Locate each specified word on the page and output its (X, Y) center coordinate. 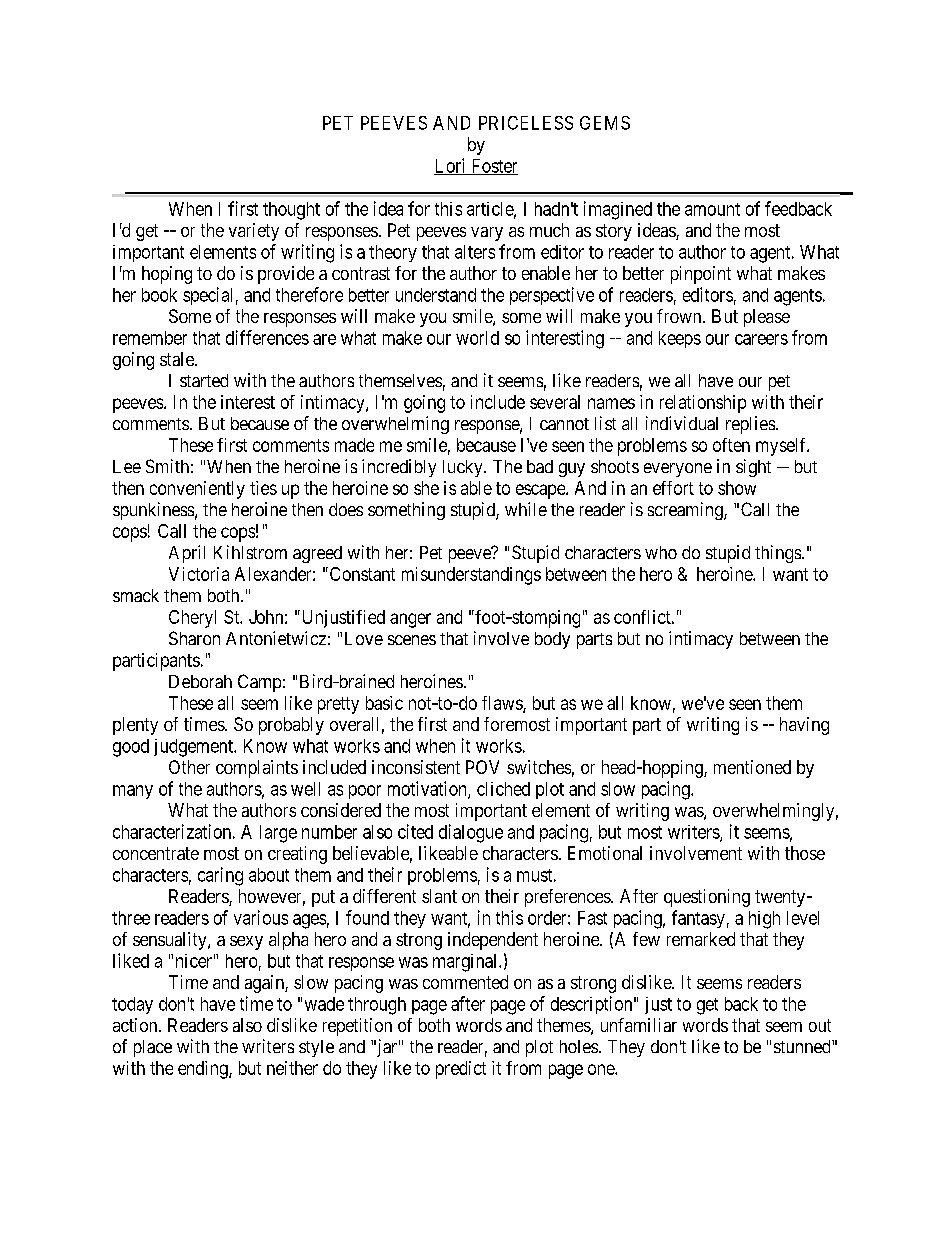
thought (291, 211)
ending (204, 1070)
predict (461, 1070)
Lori (451, 166)
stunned (803, 1046)
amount (712, 209)
